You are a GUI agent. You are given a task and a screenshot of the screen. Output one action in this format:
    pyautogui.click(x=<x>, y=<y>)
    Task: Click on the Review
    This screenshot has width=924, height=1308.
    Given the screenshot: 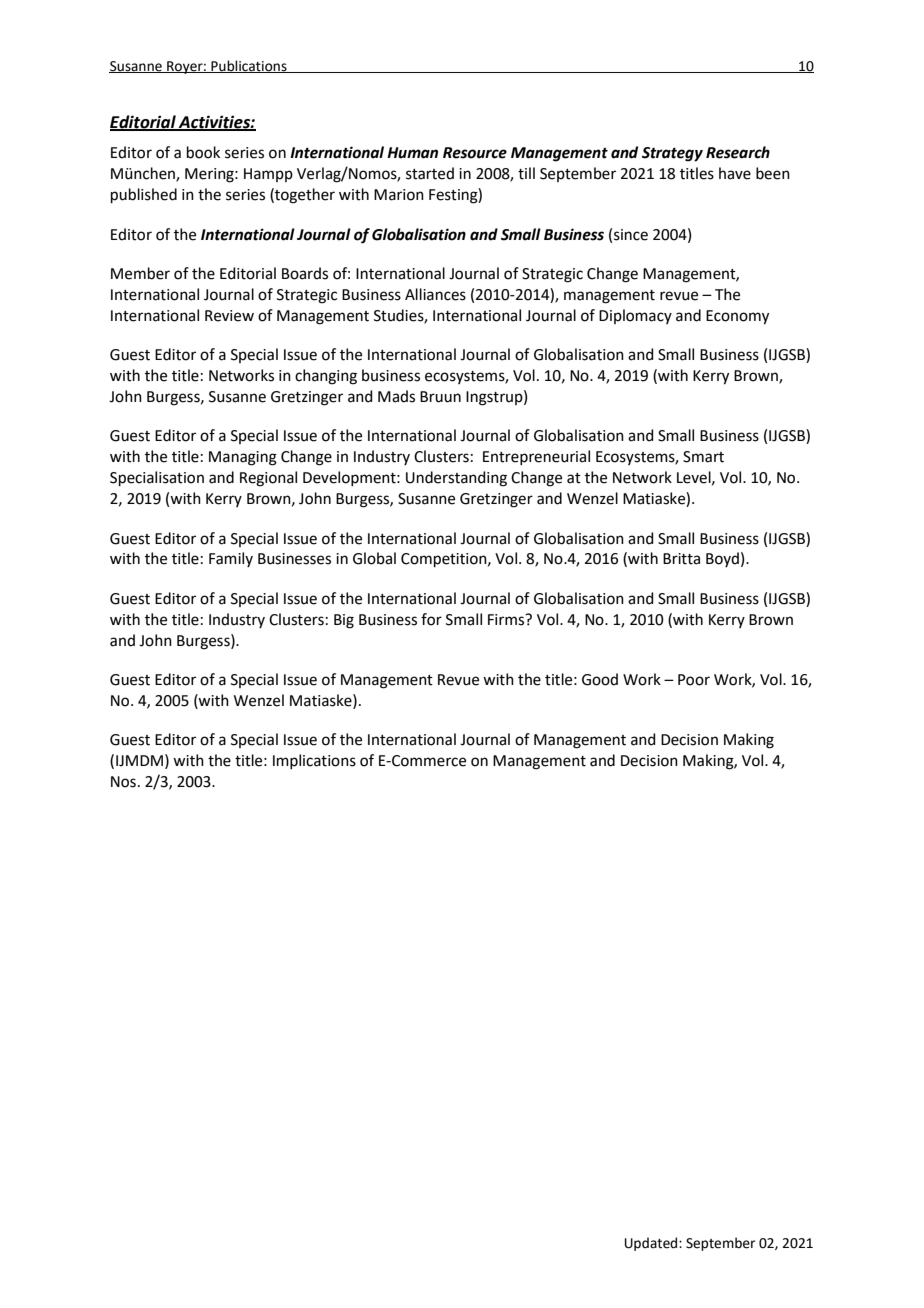 What is the action you would take?
    pyautogui.click(x=229, y=316)
